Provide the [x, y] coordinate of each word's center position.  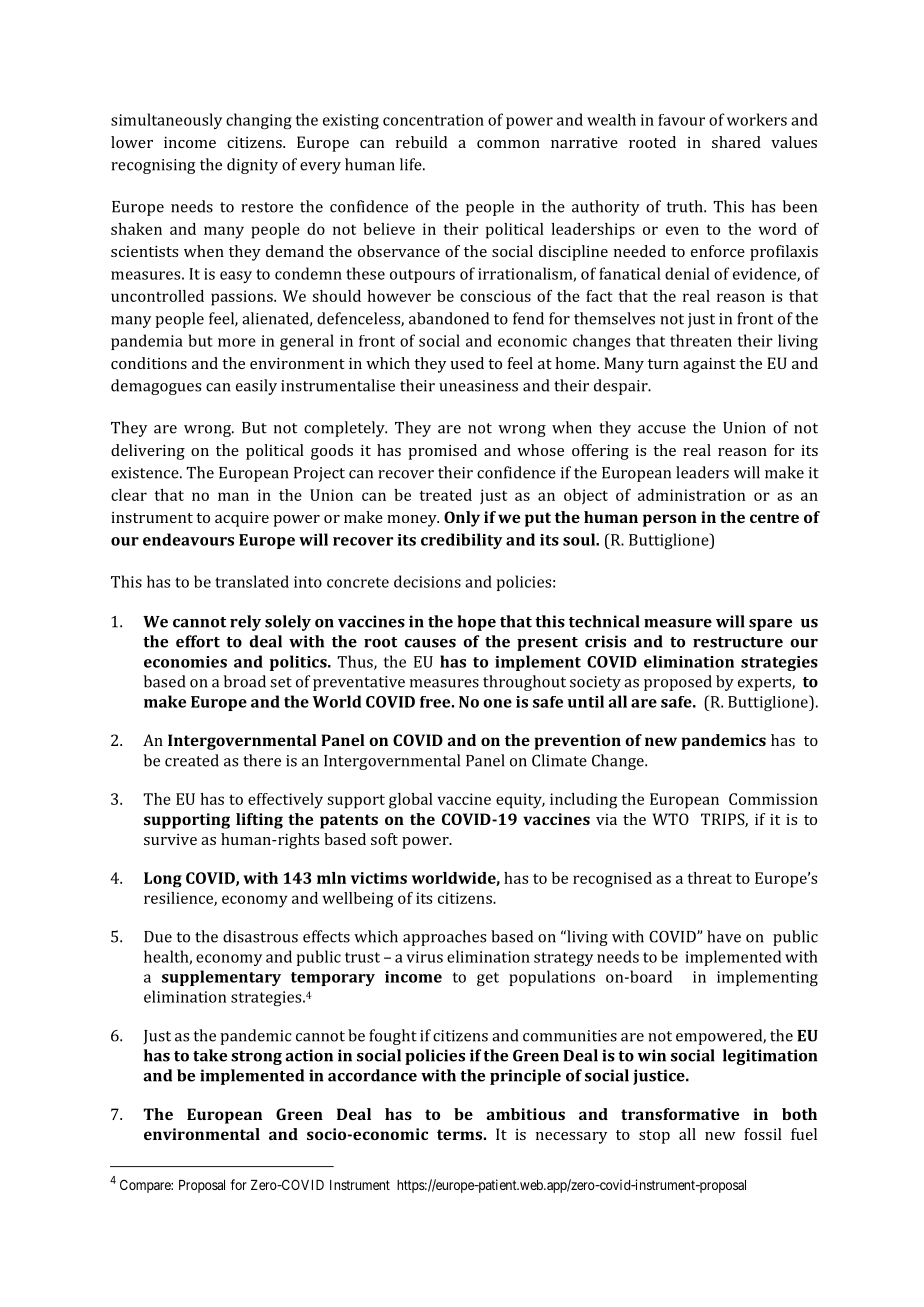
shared [736, 142]
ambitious [526, 1114]
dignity [252, 166]
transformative [680, 1114]
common [508, 144]
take [210, 1055]
